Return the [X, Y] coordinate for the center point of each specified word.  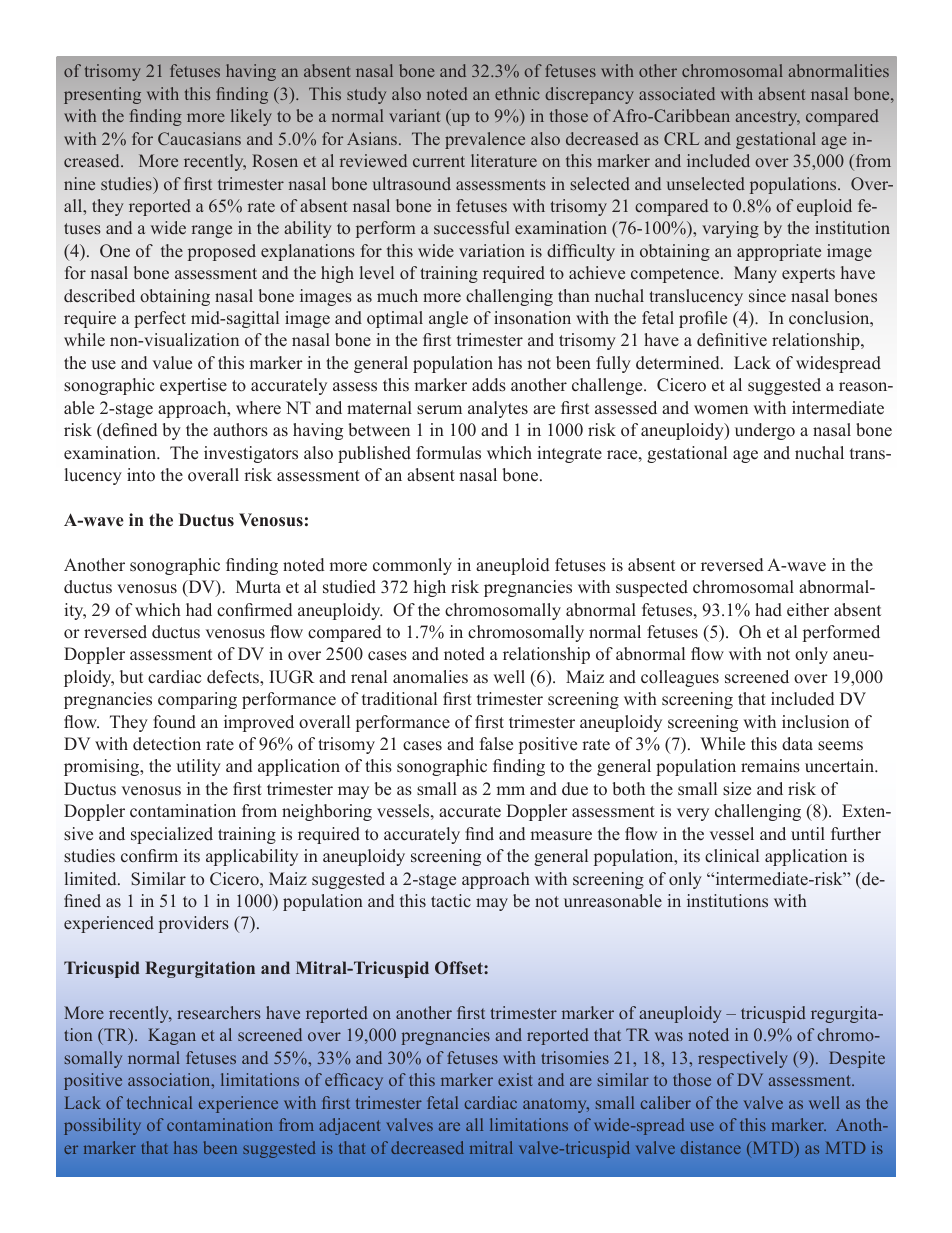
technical [159, 1102]
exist [515, 1079]
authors [240, 430]
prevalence [485, 140]
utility [198, 767]
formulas [448, 453]
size [737, 789]
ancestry [768, 118]
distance [711, 1147]
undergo [765, 431]
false [496, 744]
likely [251, 117]
